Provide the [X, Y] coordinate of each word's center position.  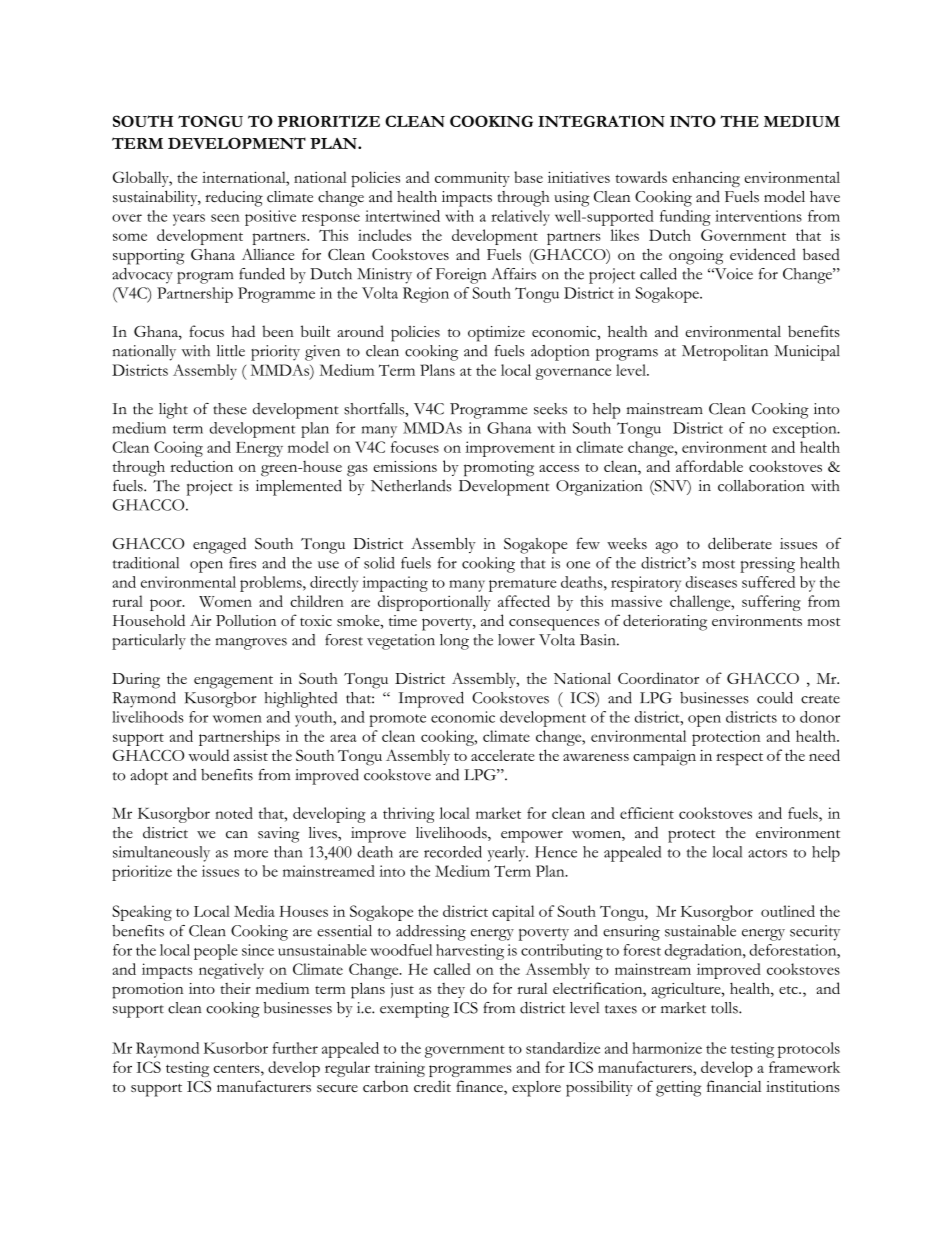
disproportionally [434, 603]
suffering [771, 603]
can [237, 835]
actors [767, 853]
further [295, 1048]
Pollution [246, 620]
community [472, 179]
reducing [234, 198]
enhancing [706, 179]
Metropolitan [725, 353]
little [231, 351]
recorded [453, 852]
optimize [496, 334]
